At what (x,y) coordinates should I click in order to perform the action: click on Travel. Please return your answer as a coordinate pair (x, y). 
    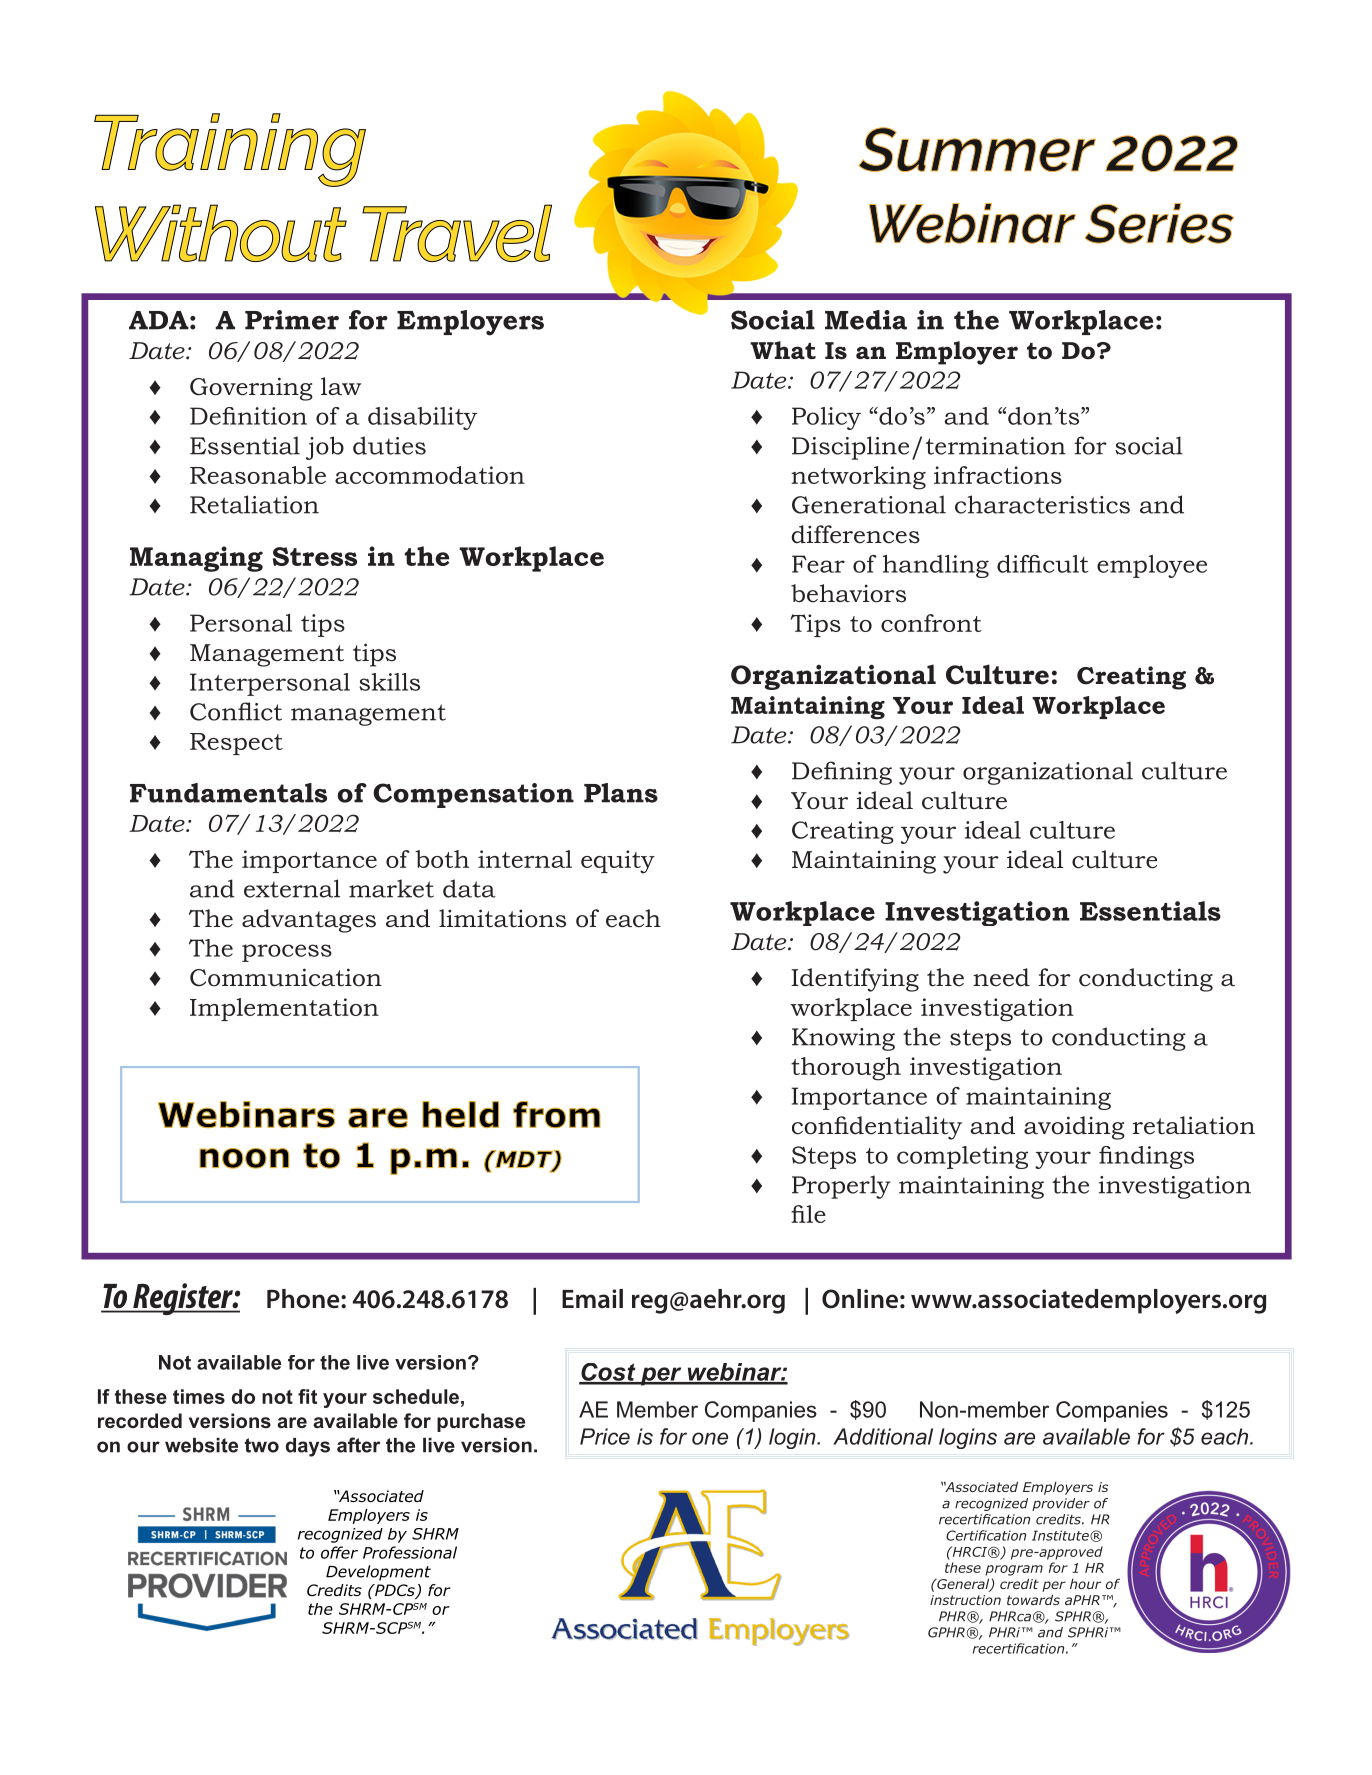
    Looking at the image, I should click on (457, 233).
